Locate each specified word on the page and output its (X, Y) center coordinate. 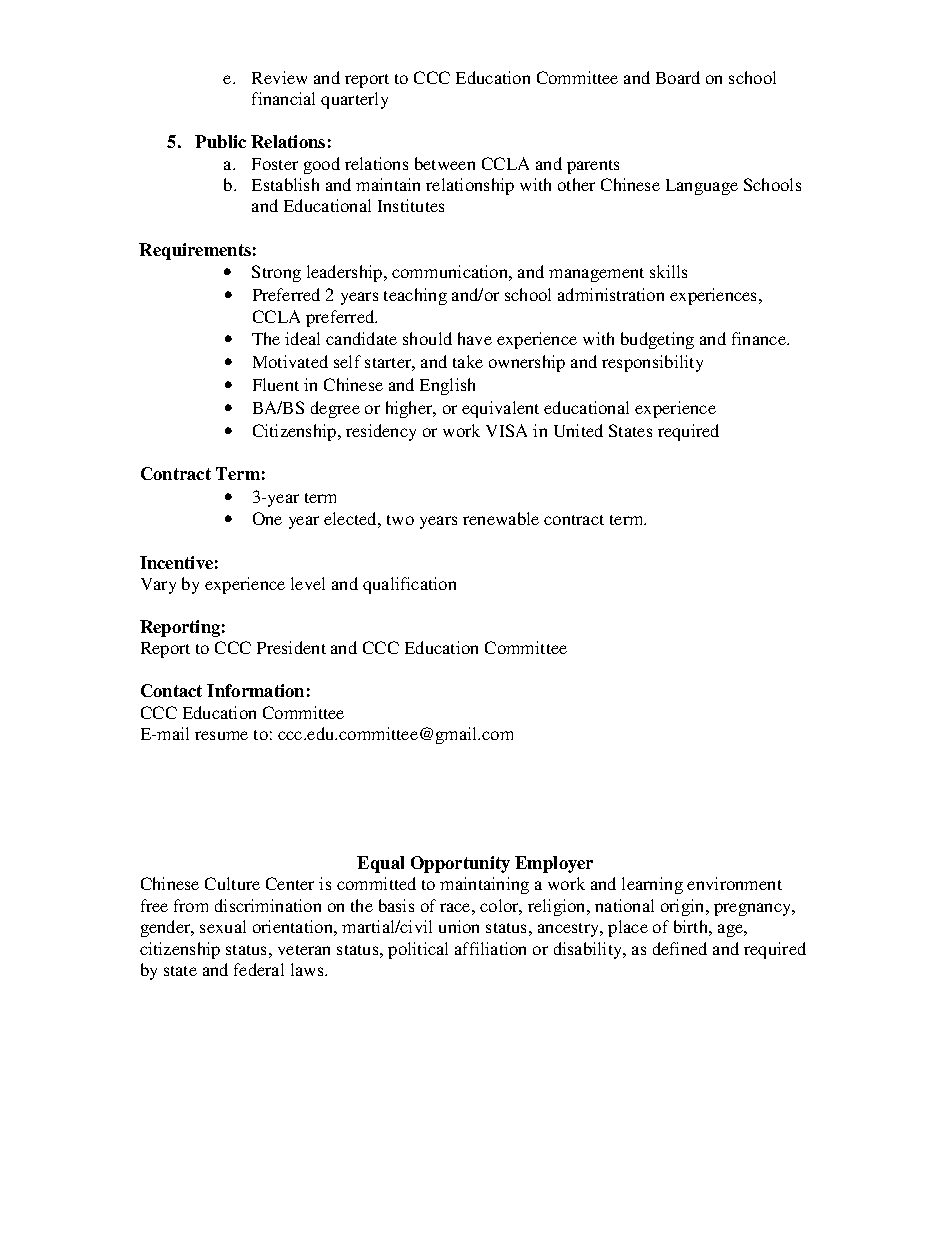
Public (220, 141)
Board (678, 77)
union (459, 926)
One (267, 518)
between (445, 163)
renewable (501, 518)
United (578, 430)
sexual (223, 926)
